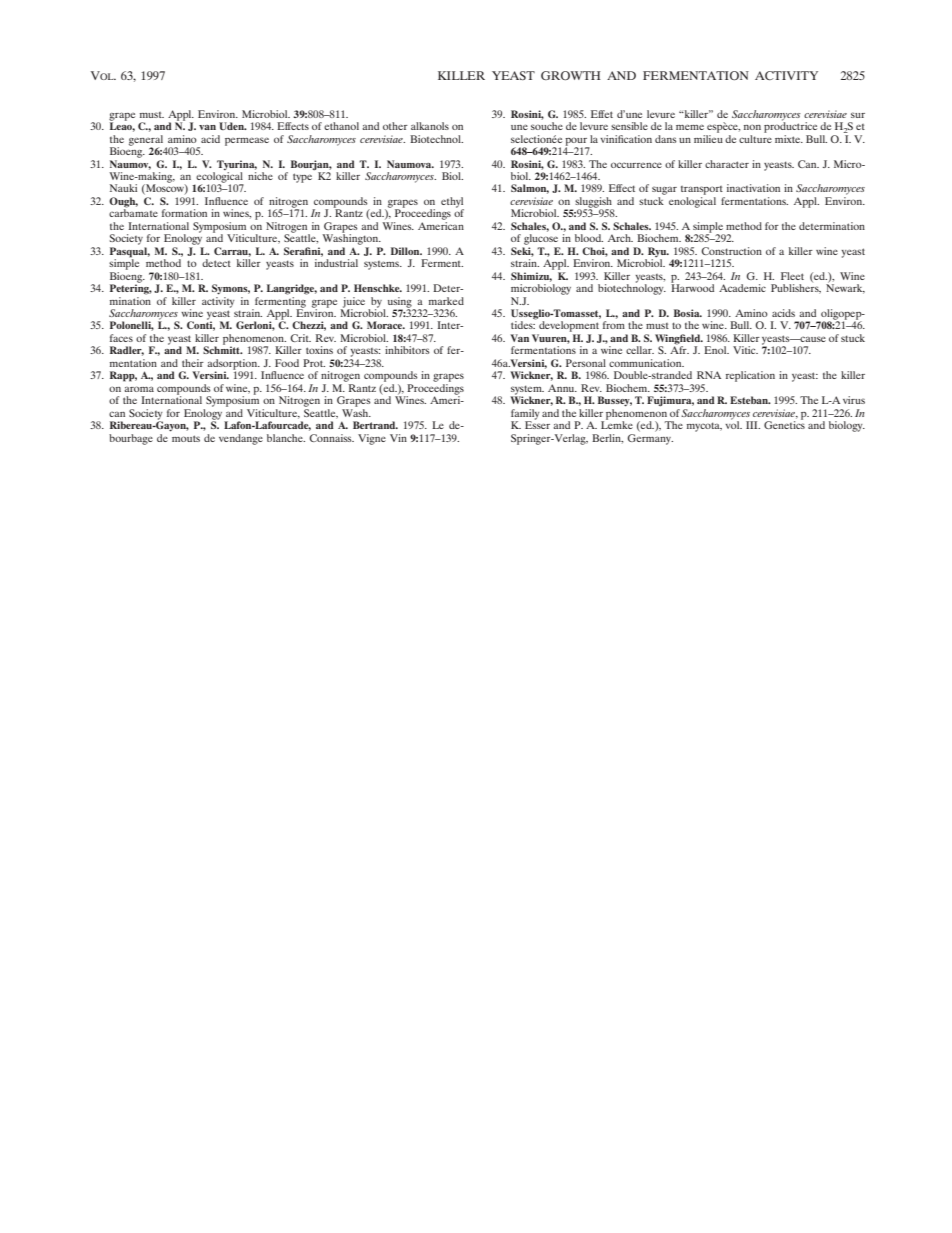 The height and width of the screenshot is (1233, 952). What do you see at coordinates (341, 126) in the screenshot?
I see `ethanol` at bounding box center [341, 126].
